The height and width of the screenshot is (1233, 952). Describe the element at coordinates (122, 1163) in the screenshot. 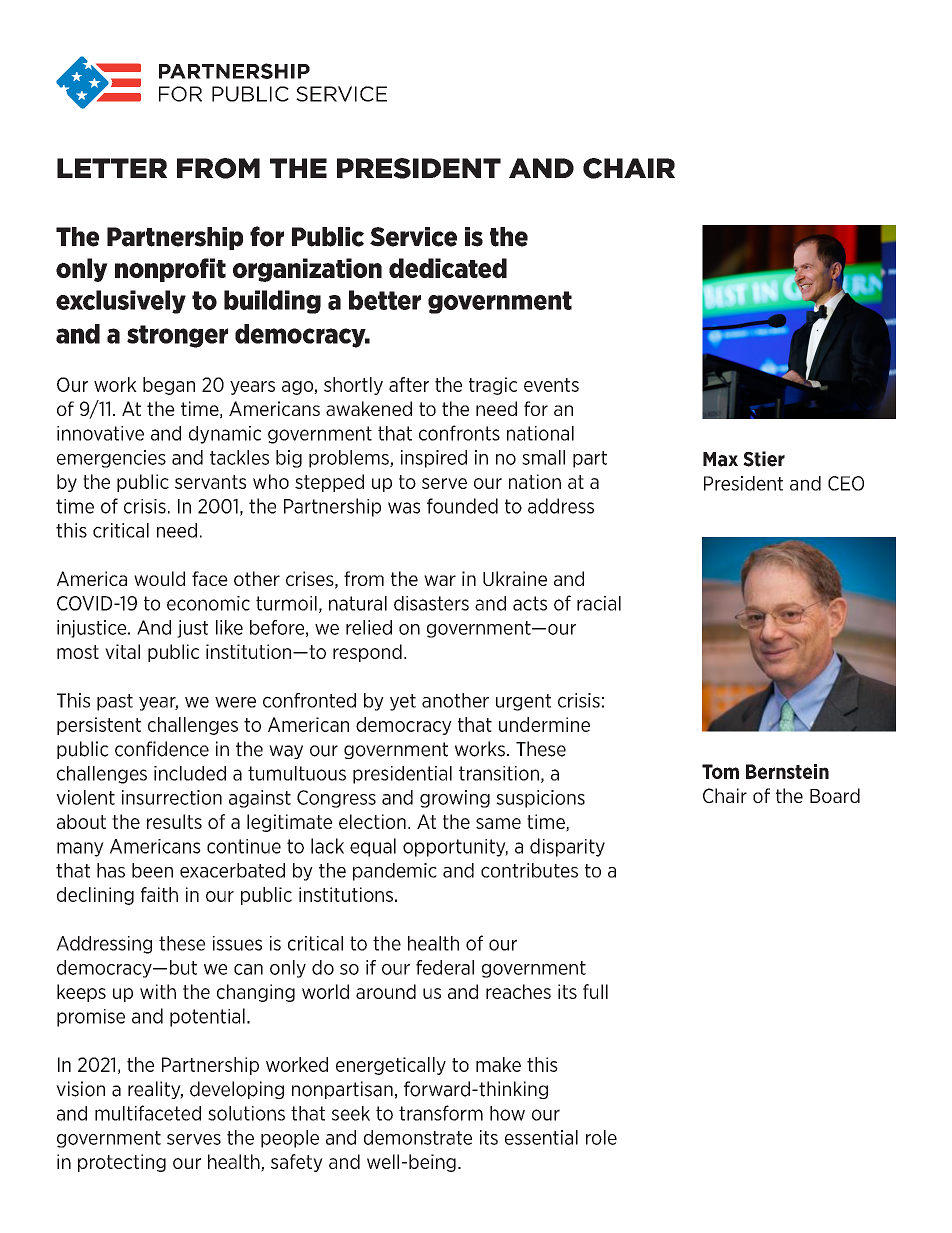

I see `protecting` at that location.
